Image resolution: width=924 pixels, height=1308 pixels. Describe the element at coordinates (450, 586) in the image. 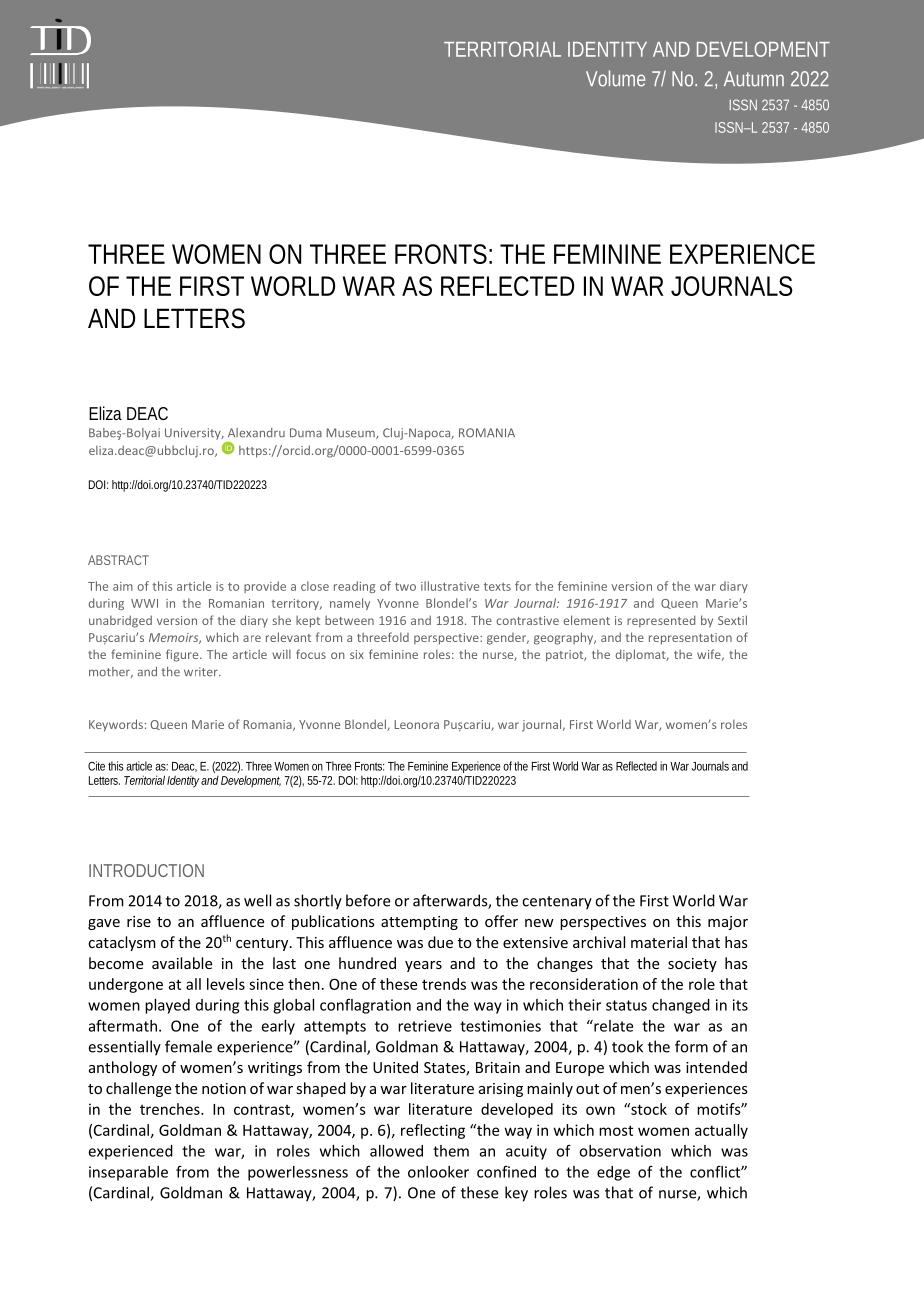

I see `illustrative` at that location.
